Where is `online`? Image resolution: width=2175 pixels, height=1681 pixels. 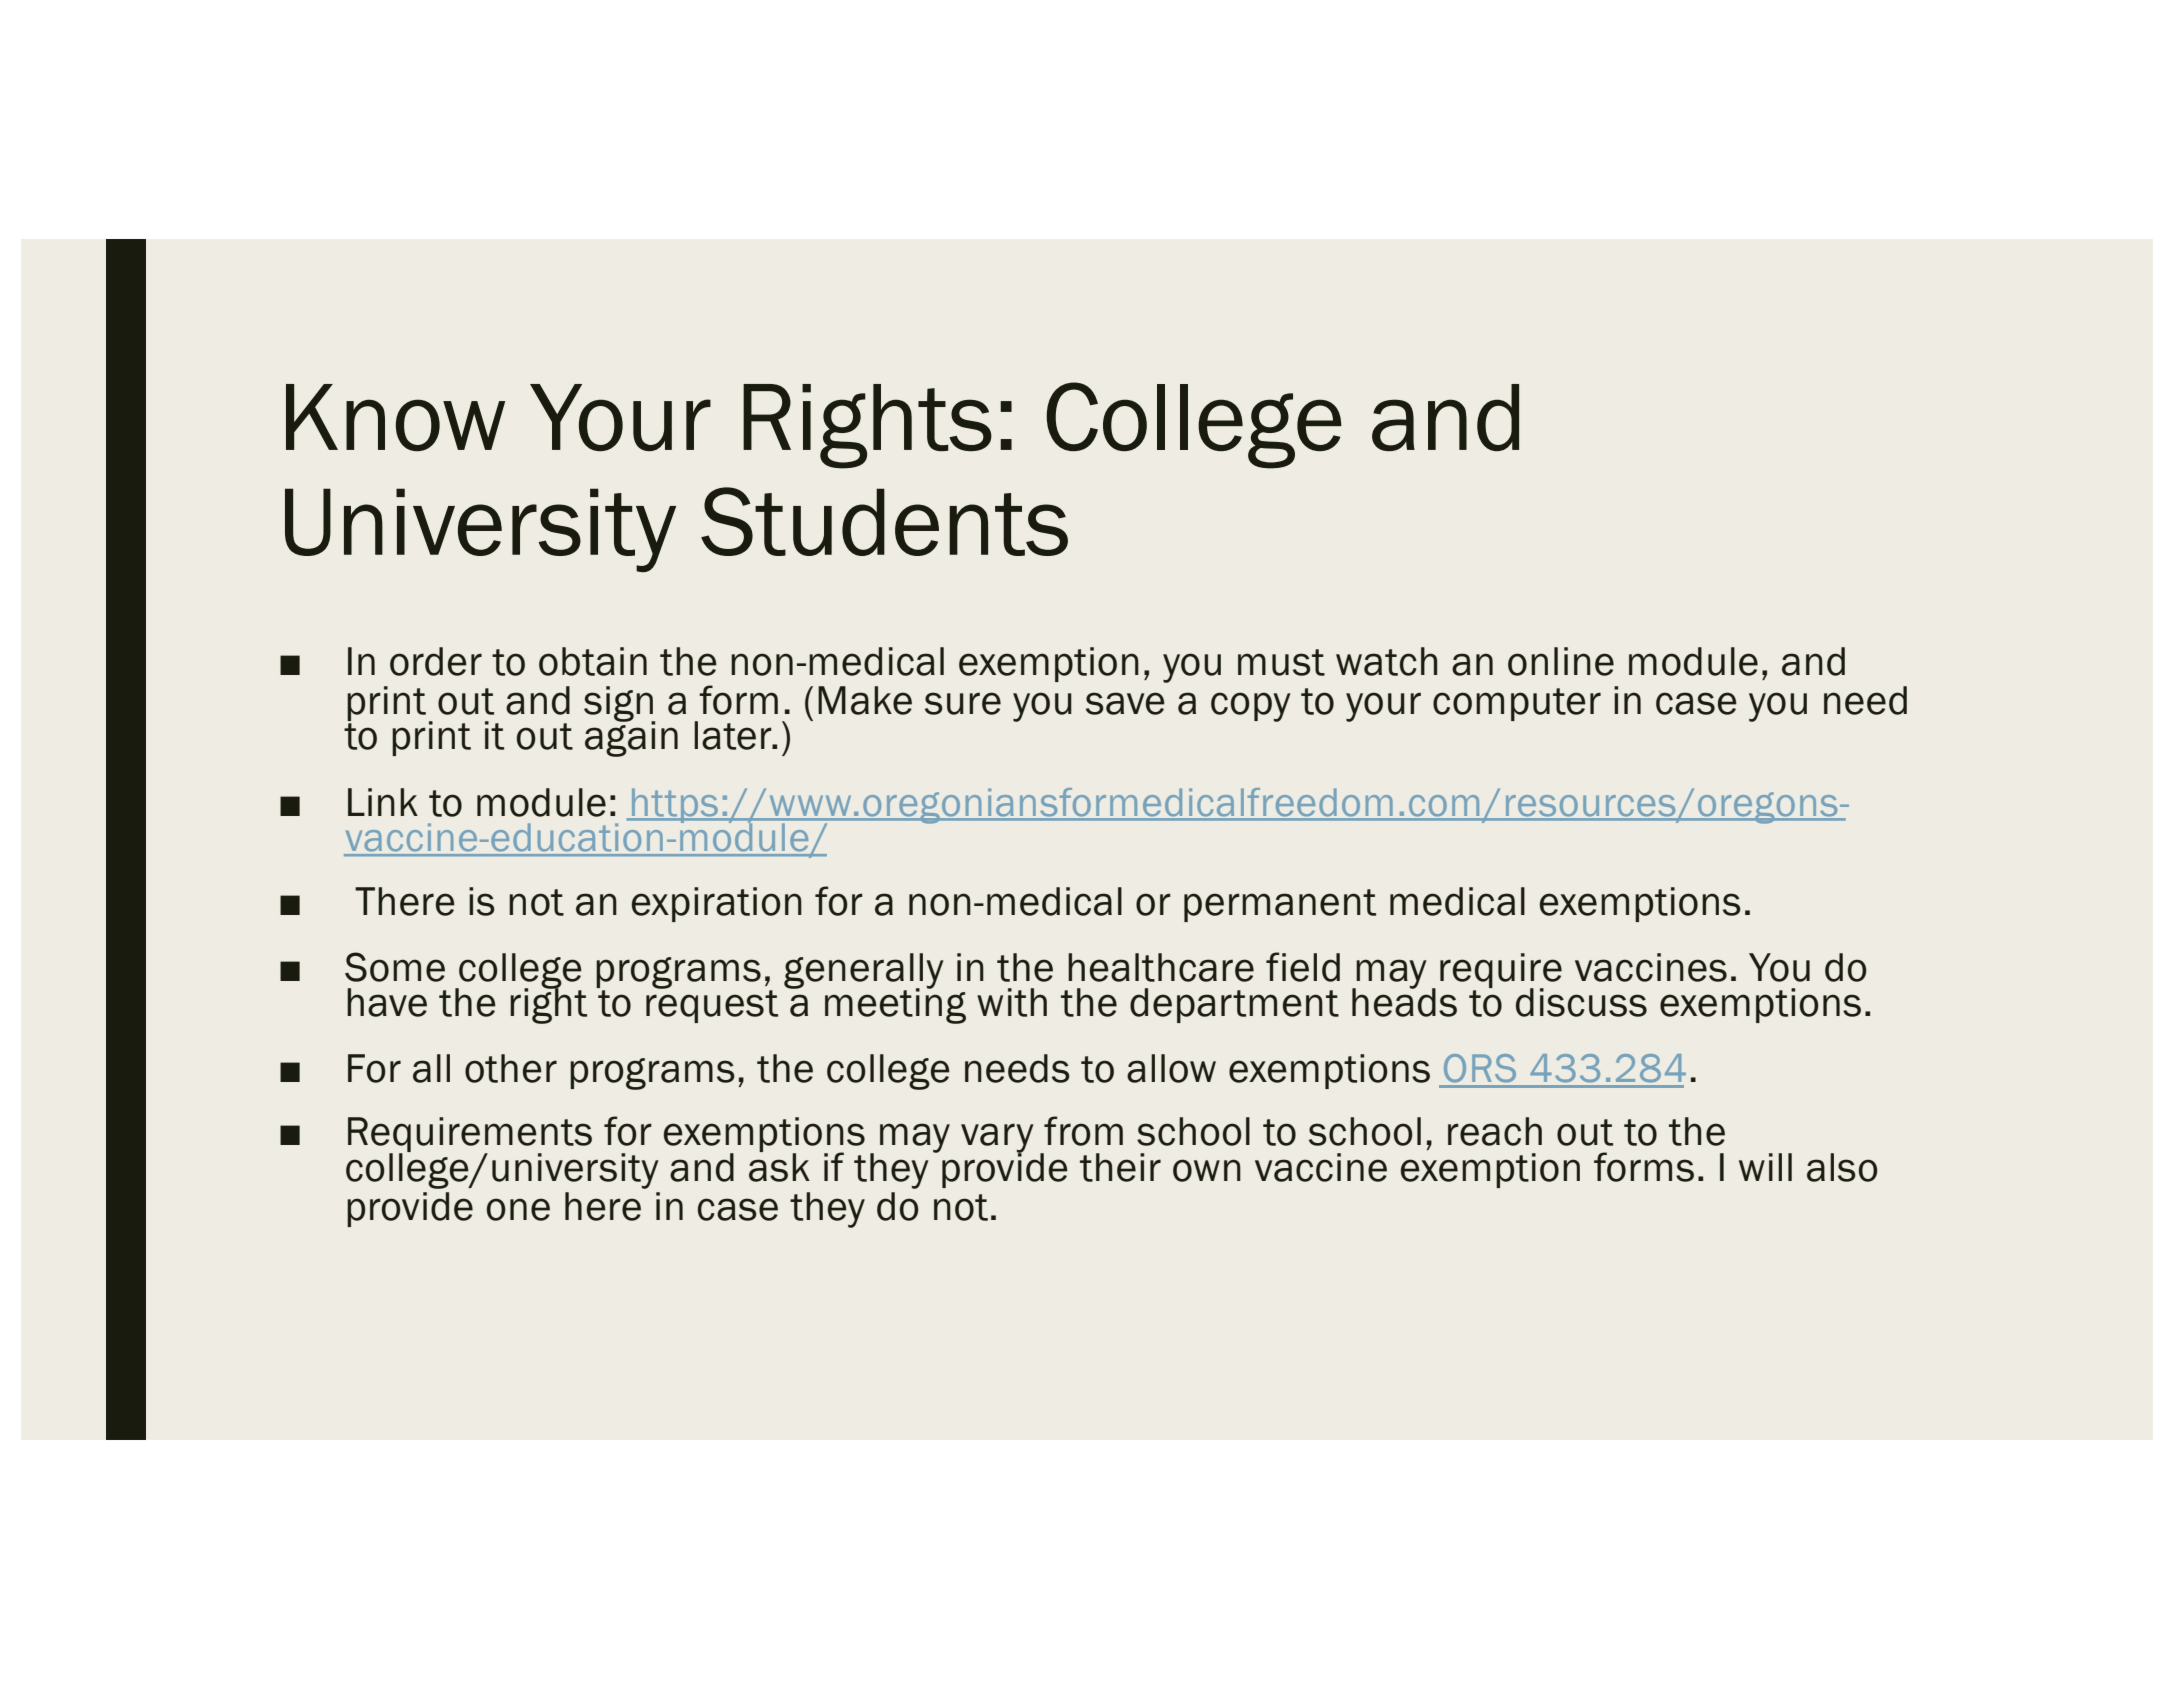 online is located at coordinates (1561, 661).
